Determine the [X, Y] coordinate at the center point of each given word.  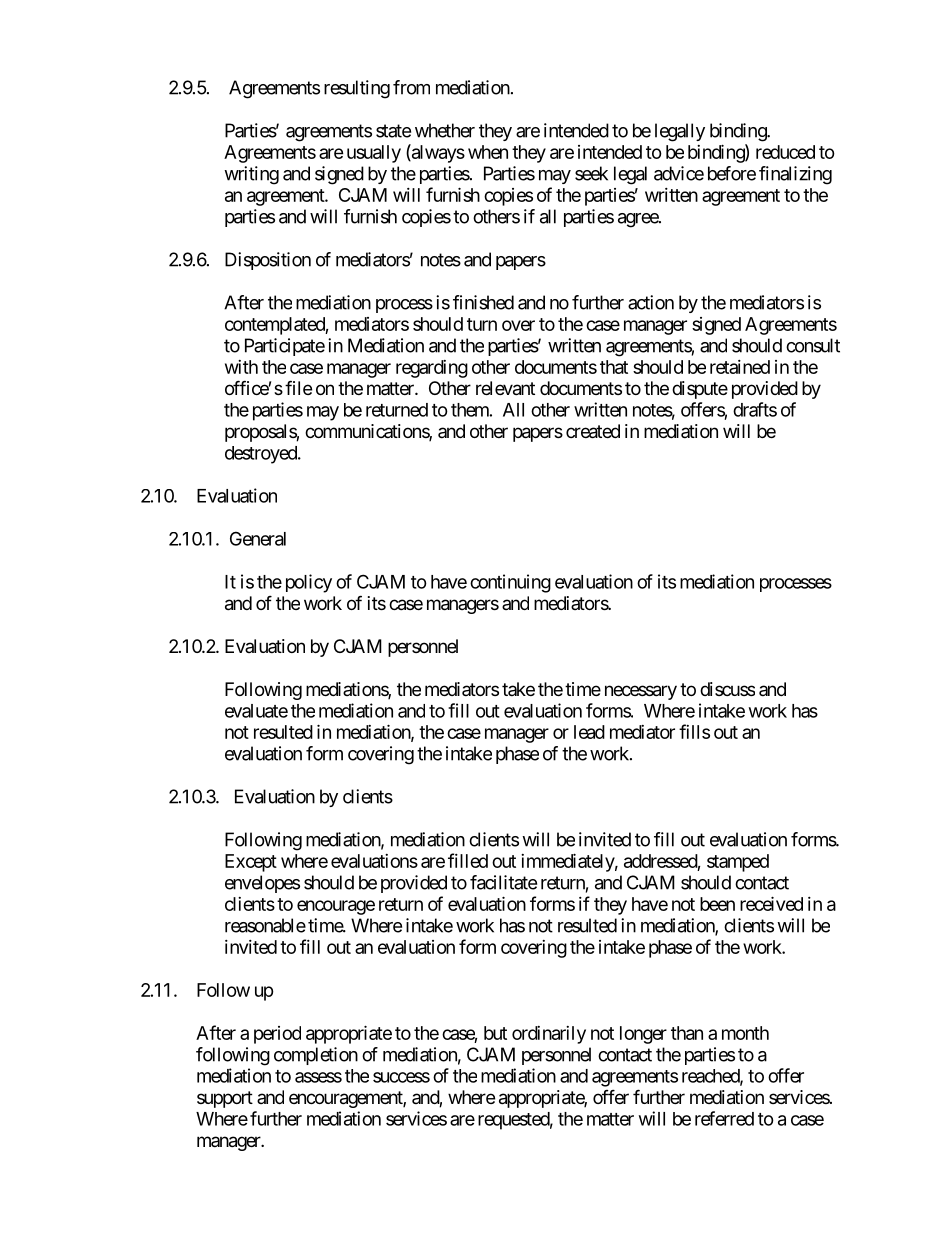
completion [316, 1056]
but [495, 1033]
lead [589, 732]
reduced [785, 152]
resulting [357, 89]
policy [309, 583]
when [488, 152]
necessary [641, 692]
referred [724, 1118]
